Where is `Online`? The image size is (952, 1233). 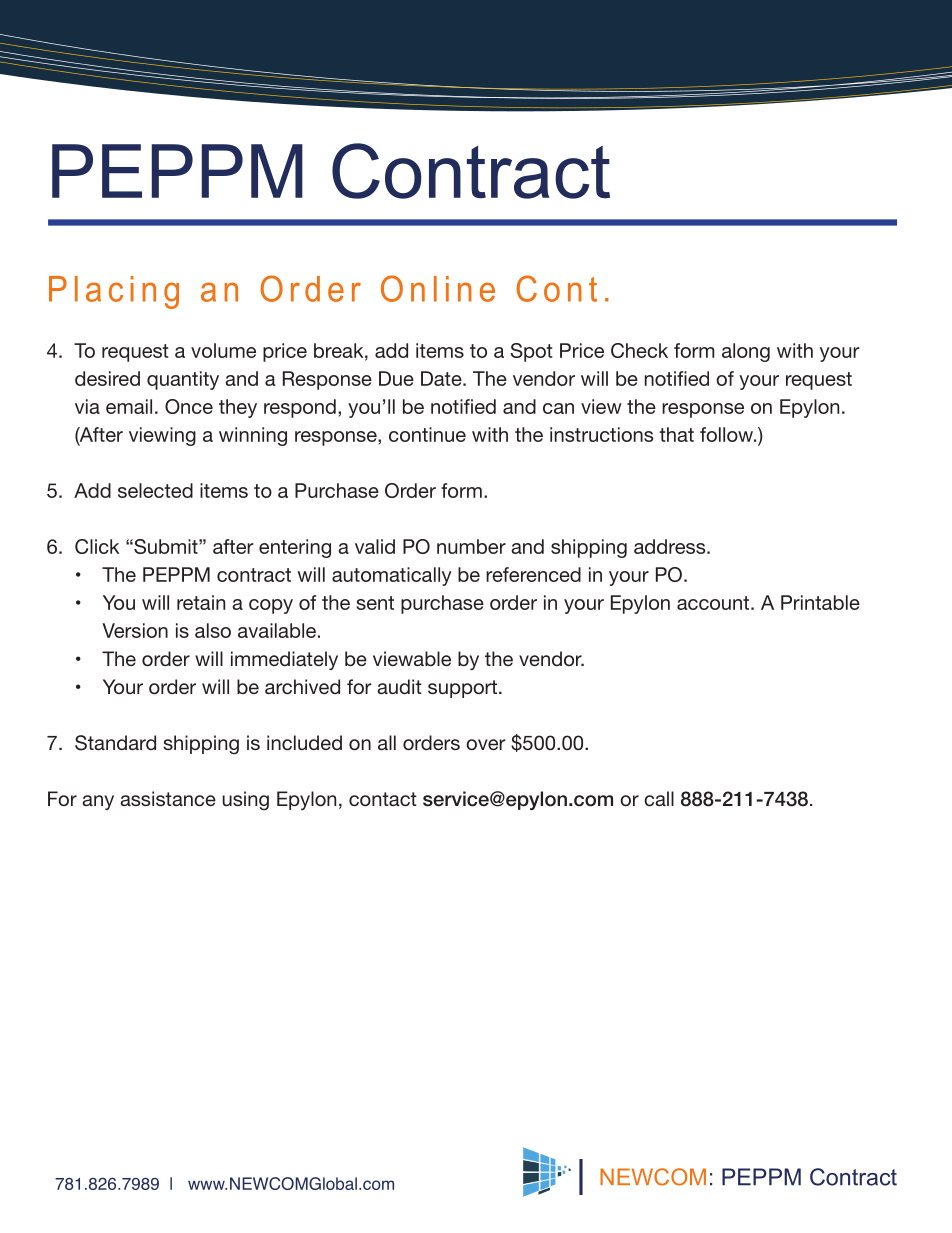
Online is located at coordinates (438, 288).
